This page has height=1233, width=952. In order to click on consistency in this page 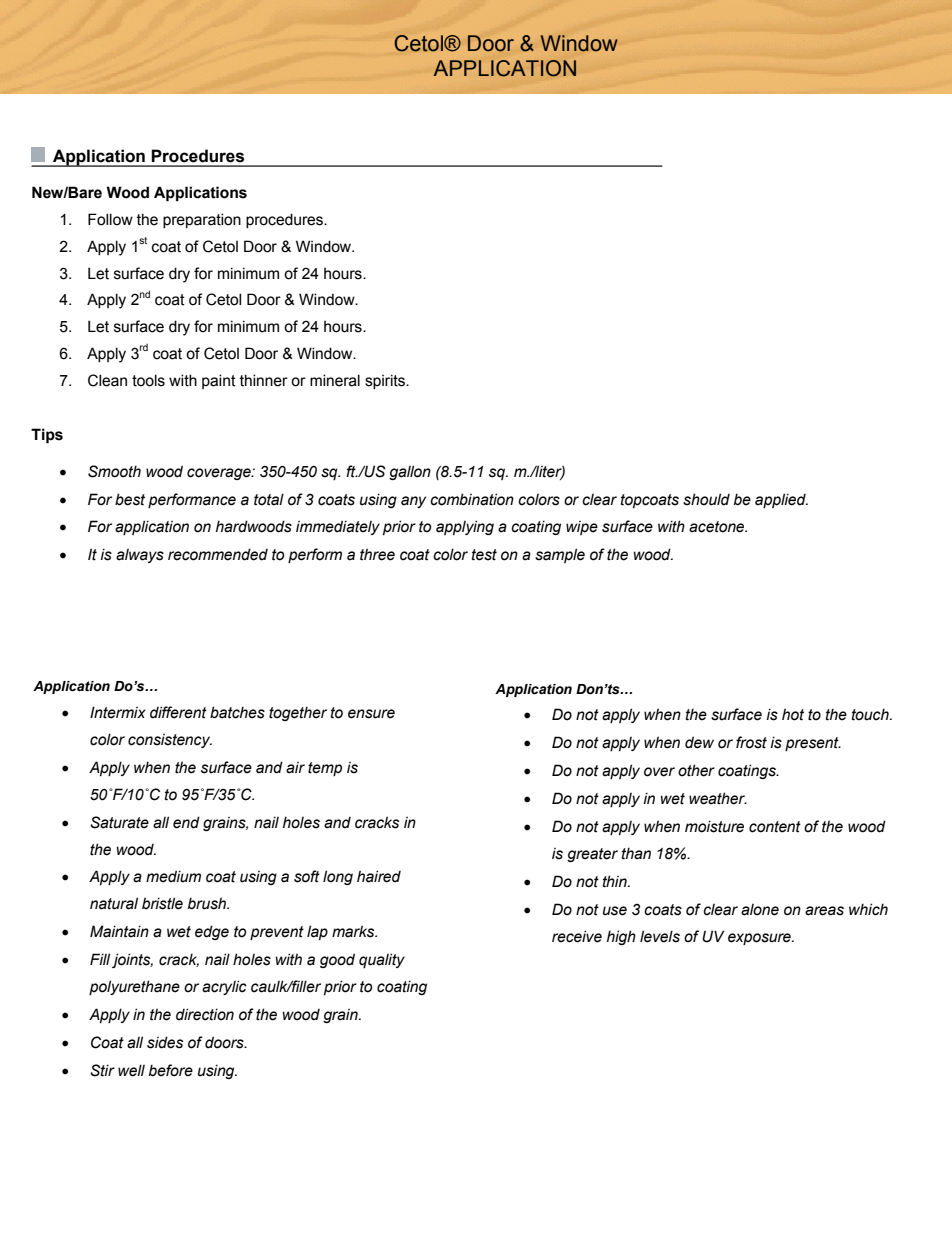, I will do `click(170, 741)`.
